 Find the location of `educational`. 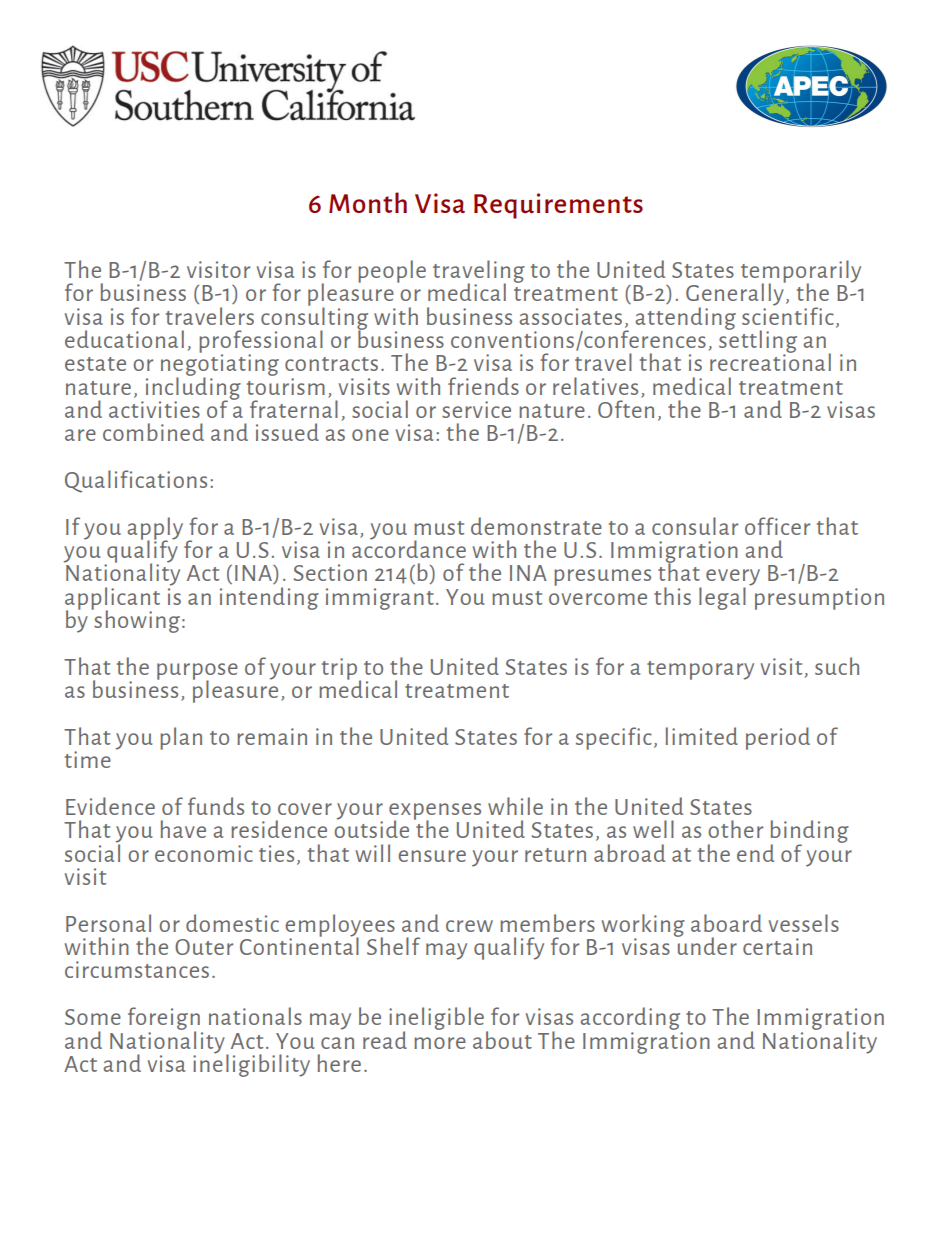

educational is located at coordinates (124, 339).
